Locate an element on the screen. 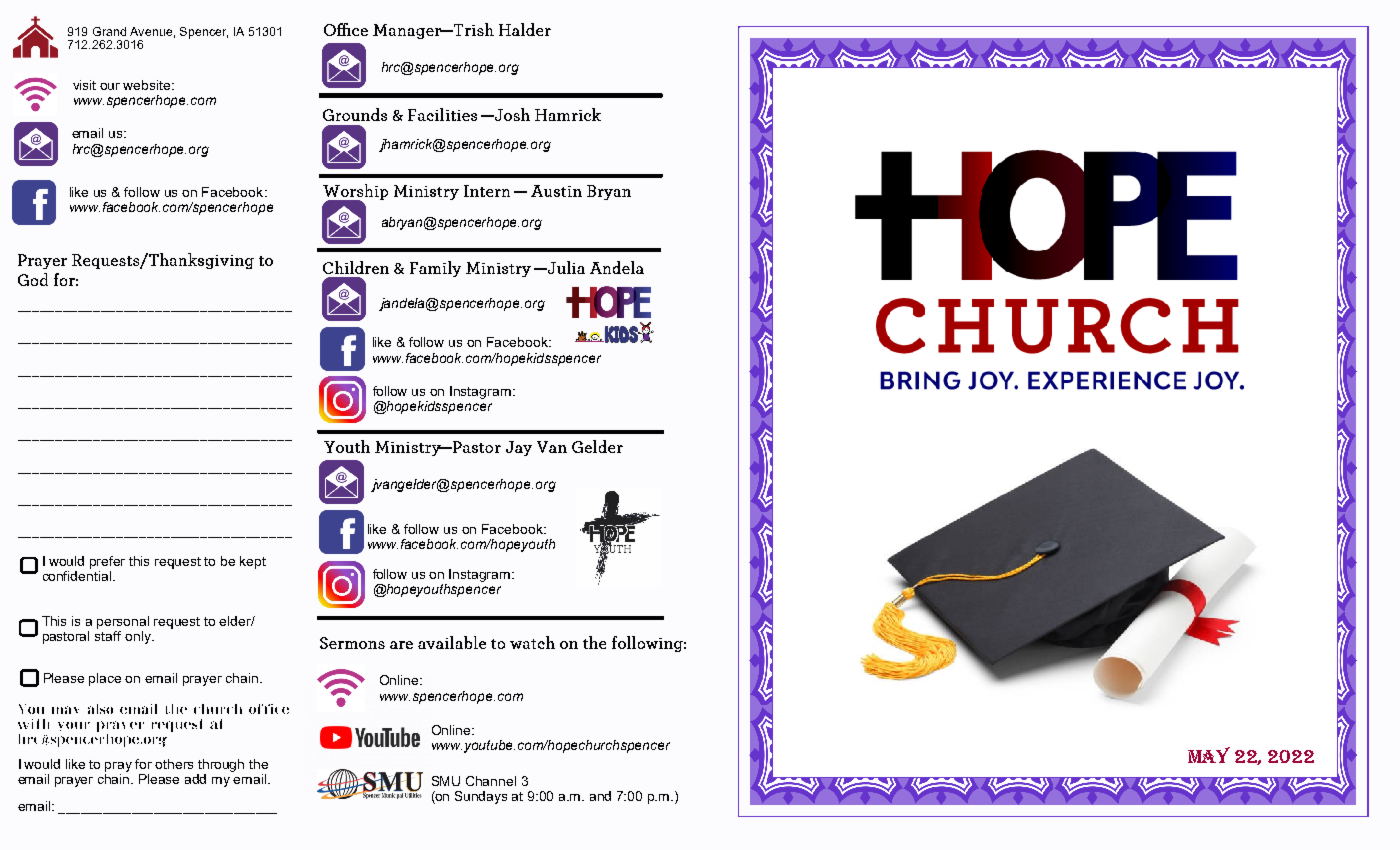 The width and height of the screenshot is (1400, 850). personal is located at coordinates (123, 624).
